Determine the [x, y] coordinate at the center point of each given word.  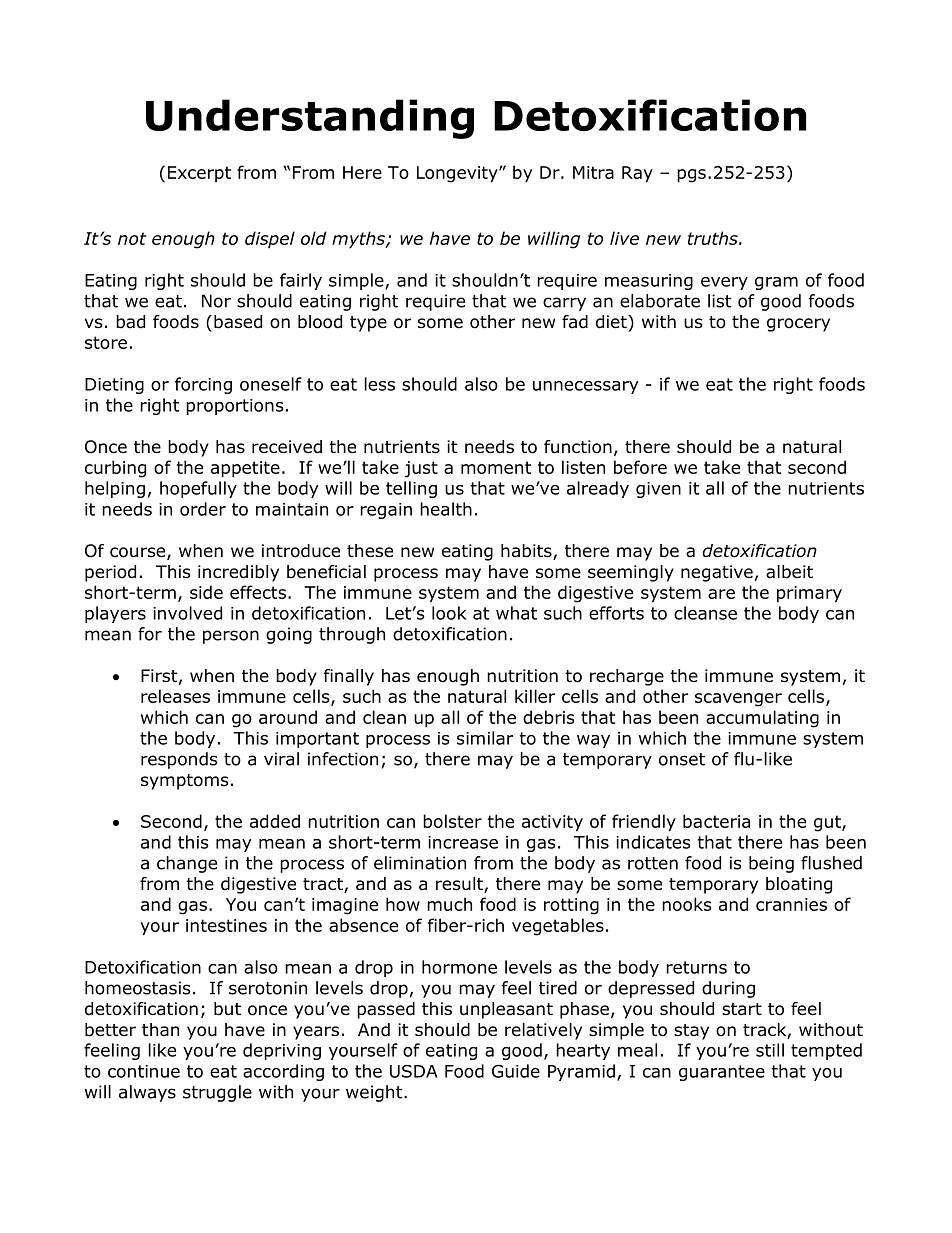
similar [485, 738]
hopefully [198, 489]
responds [179, 760]
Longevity [458, 174]
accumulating [762, 719]
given [658, 490]
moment [496, 467]
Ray [637, 174]
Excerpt [199, 174]
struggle [217, 1093]
